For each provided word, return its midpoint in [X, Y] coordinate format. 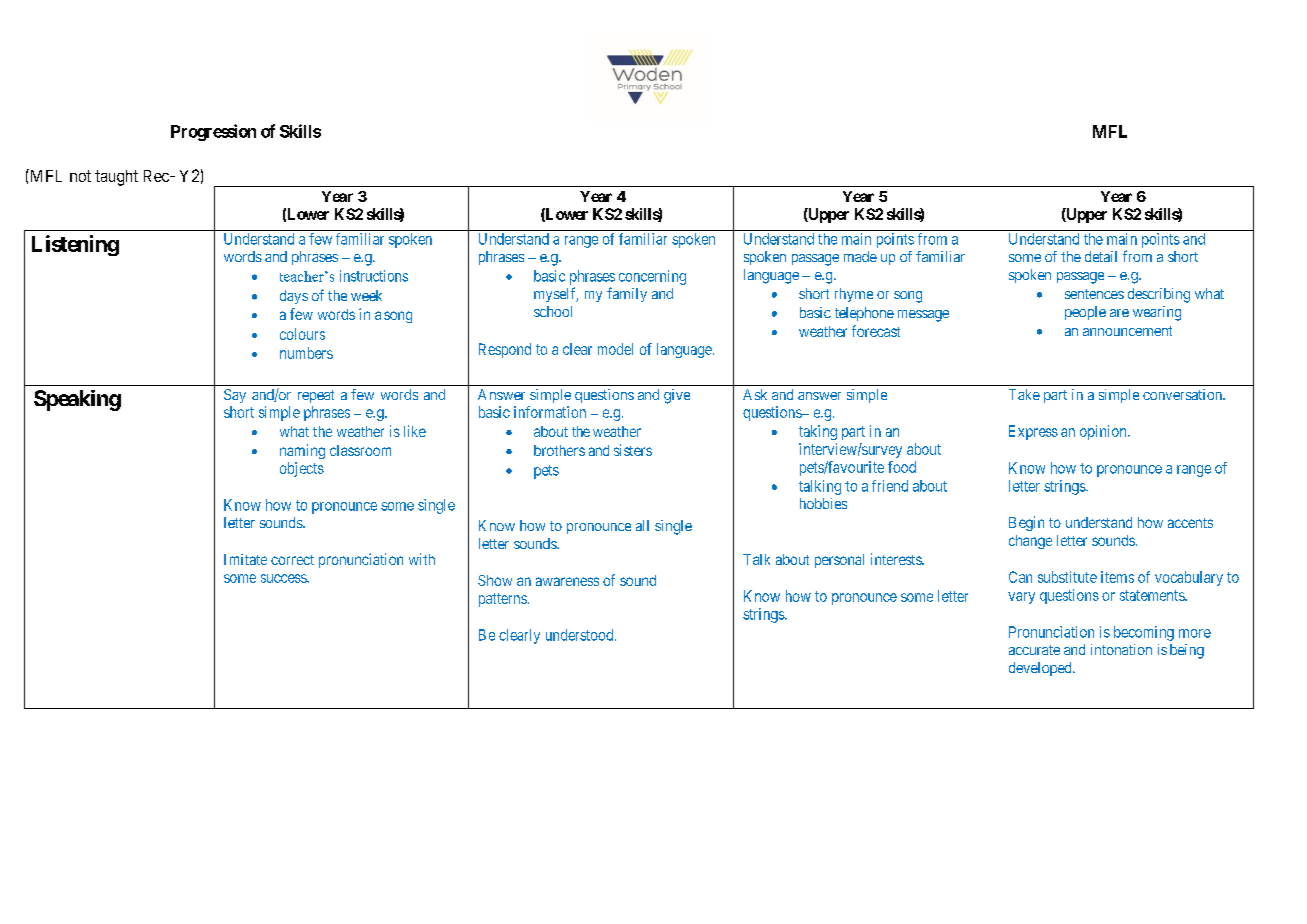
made [860, 256]
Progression [213, 132]
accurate [1034, 650]
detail [1101, 256]
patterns [503, 600]
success [284, 578]
